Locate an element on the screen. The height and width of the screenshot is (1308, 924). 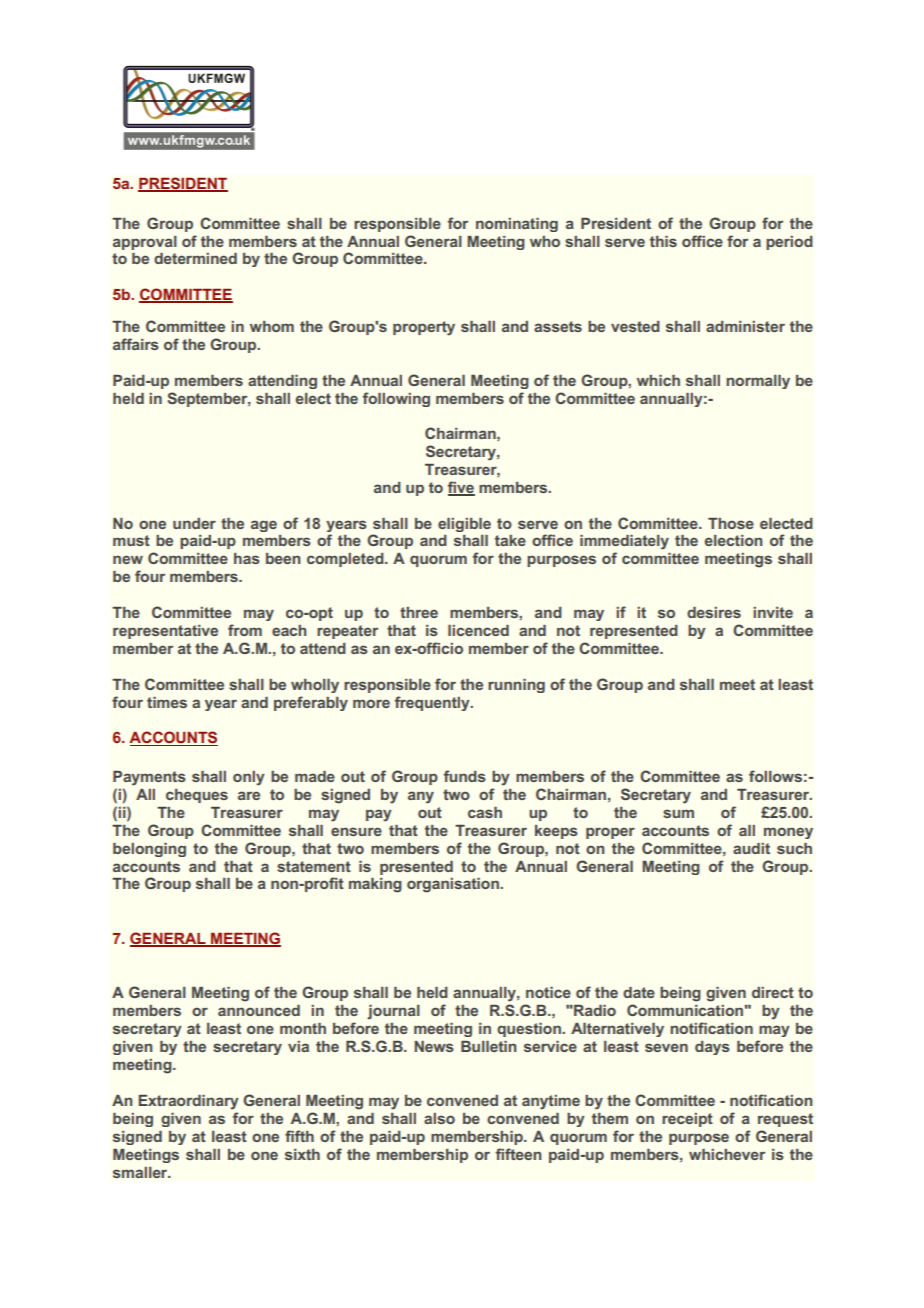
receipt is located at coordinates (687, 1120).
